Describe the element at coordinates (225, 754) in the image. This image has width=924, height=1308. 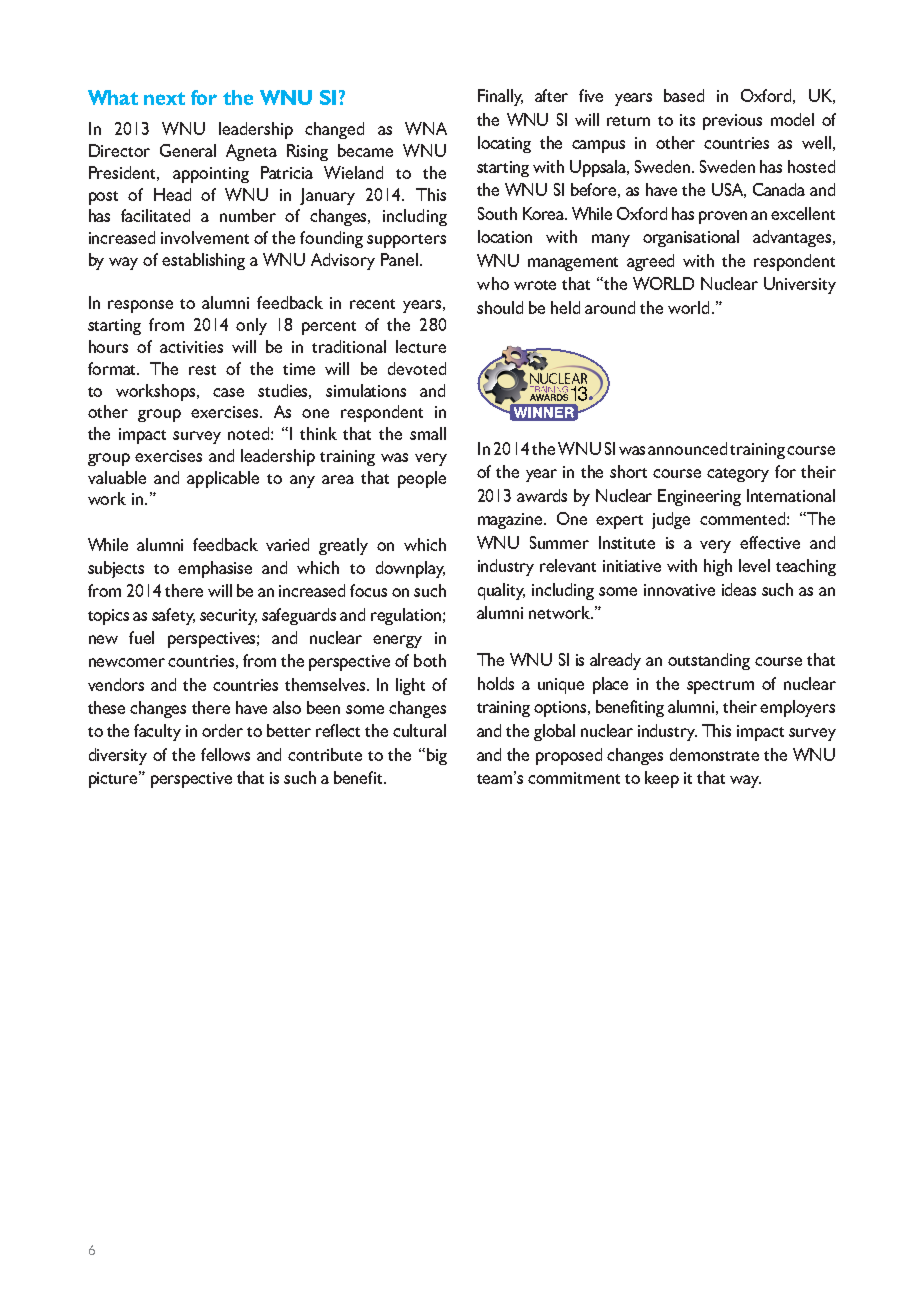
I see `fellows` at that location.
